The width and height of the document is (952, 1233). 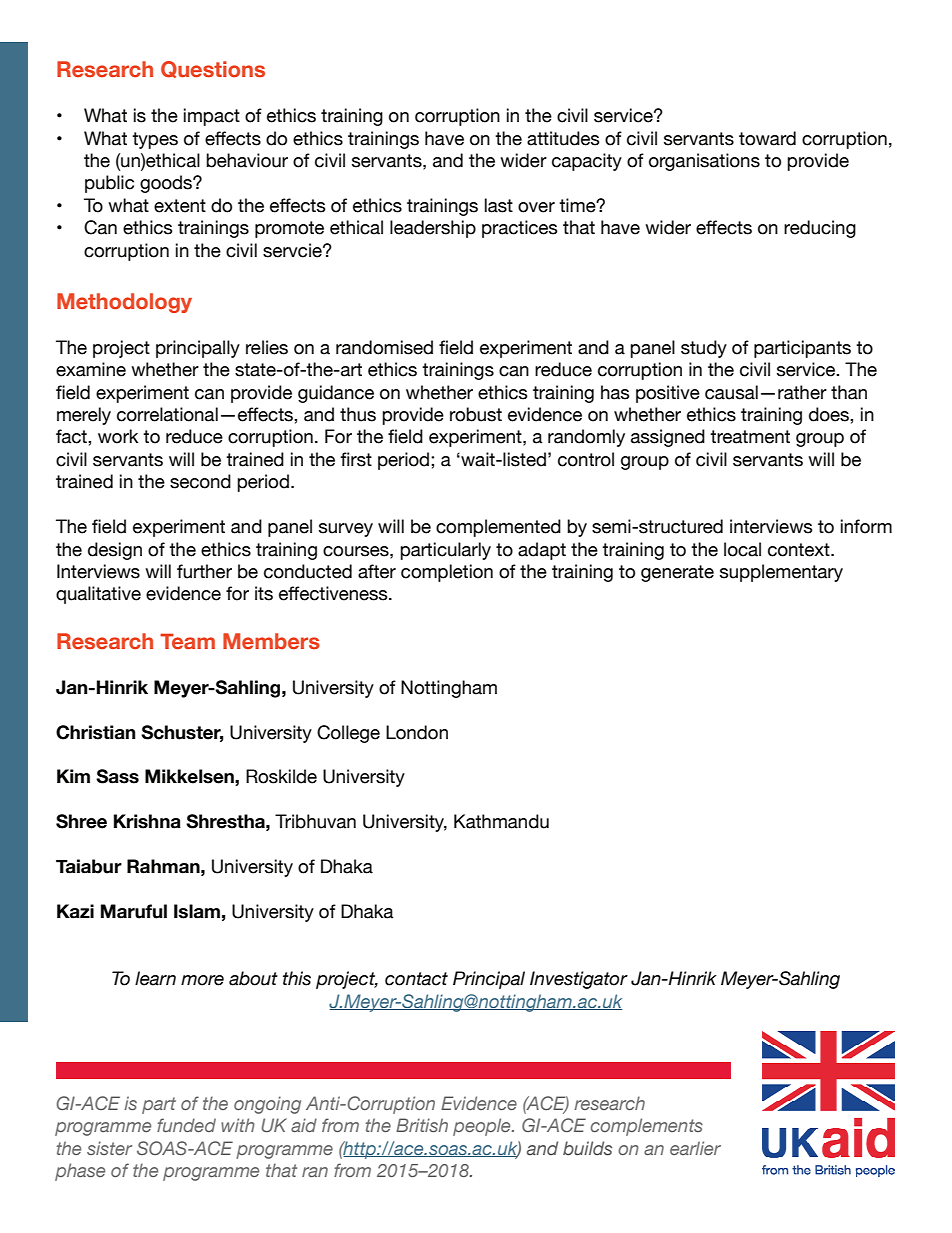 I want to click on impact, so click(x=212, y=117).
